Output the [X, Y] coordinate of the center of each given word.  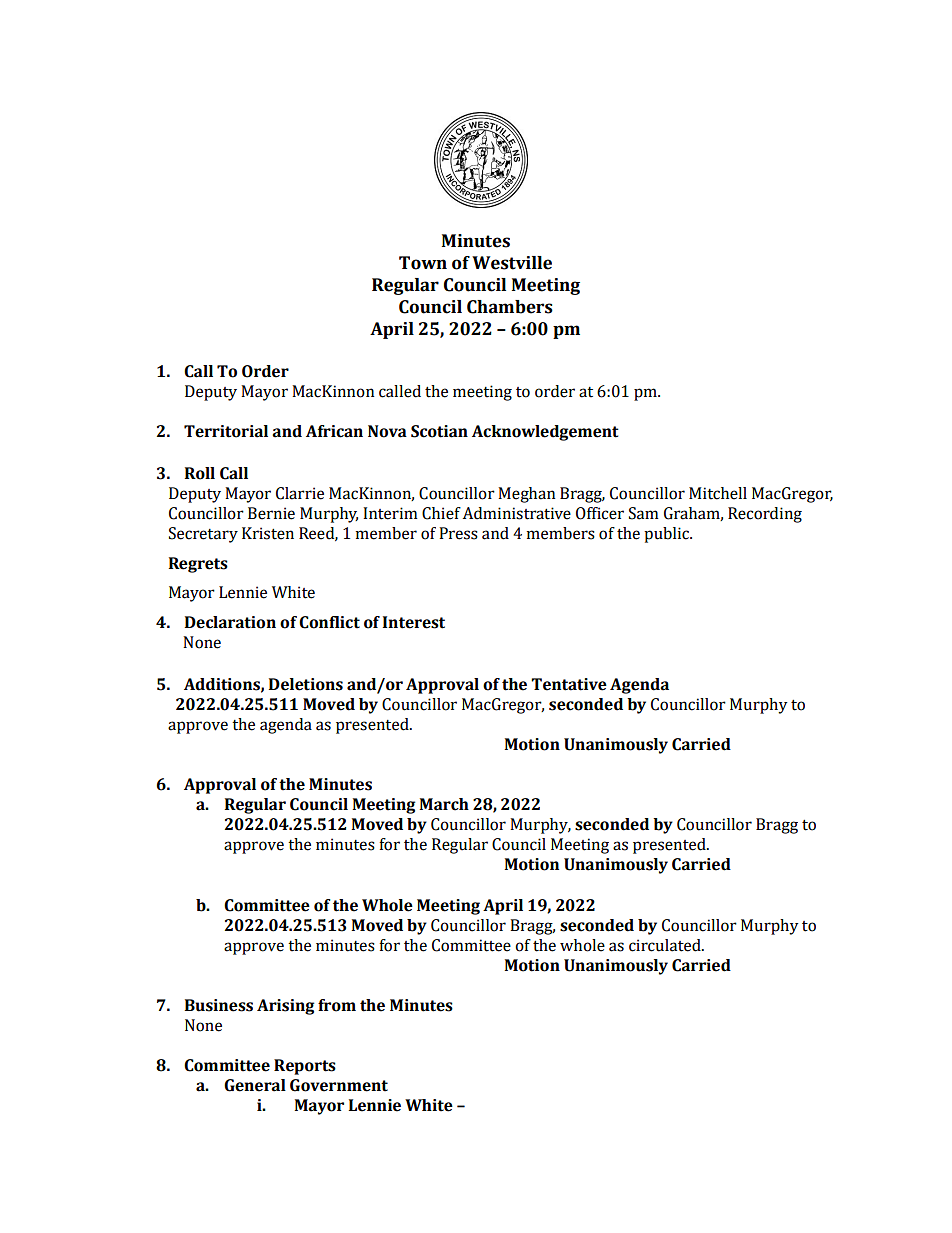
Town [423, 263]
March [444, 804]
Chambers [510, 307]
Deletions [306, 684]
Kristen [268, 533]
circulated [666, 945]
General [255, 1085]
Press [458, 533]
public [667, 535]
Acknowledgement [545, 433]
